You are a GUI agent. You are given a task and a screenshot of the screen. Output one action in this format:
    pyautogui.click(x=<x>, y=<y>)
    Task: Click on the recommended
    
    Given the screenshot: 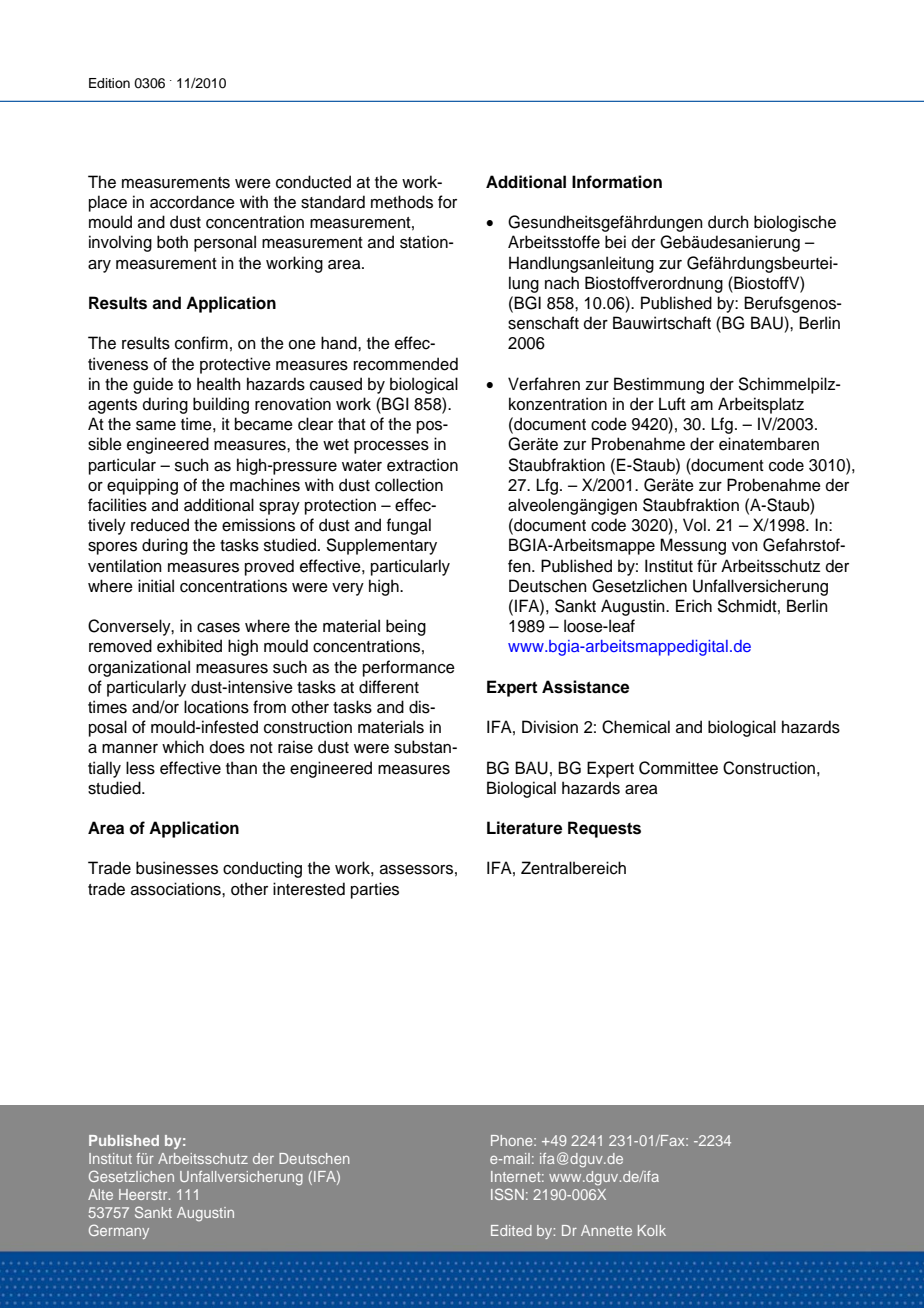 What is the action you would take?
    pyautogui.click(x=406, y=364)
